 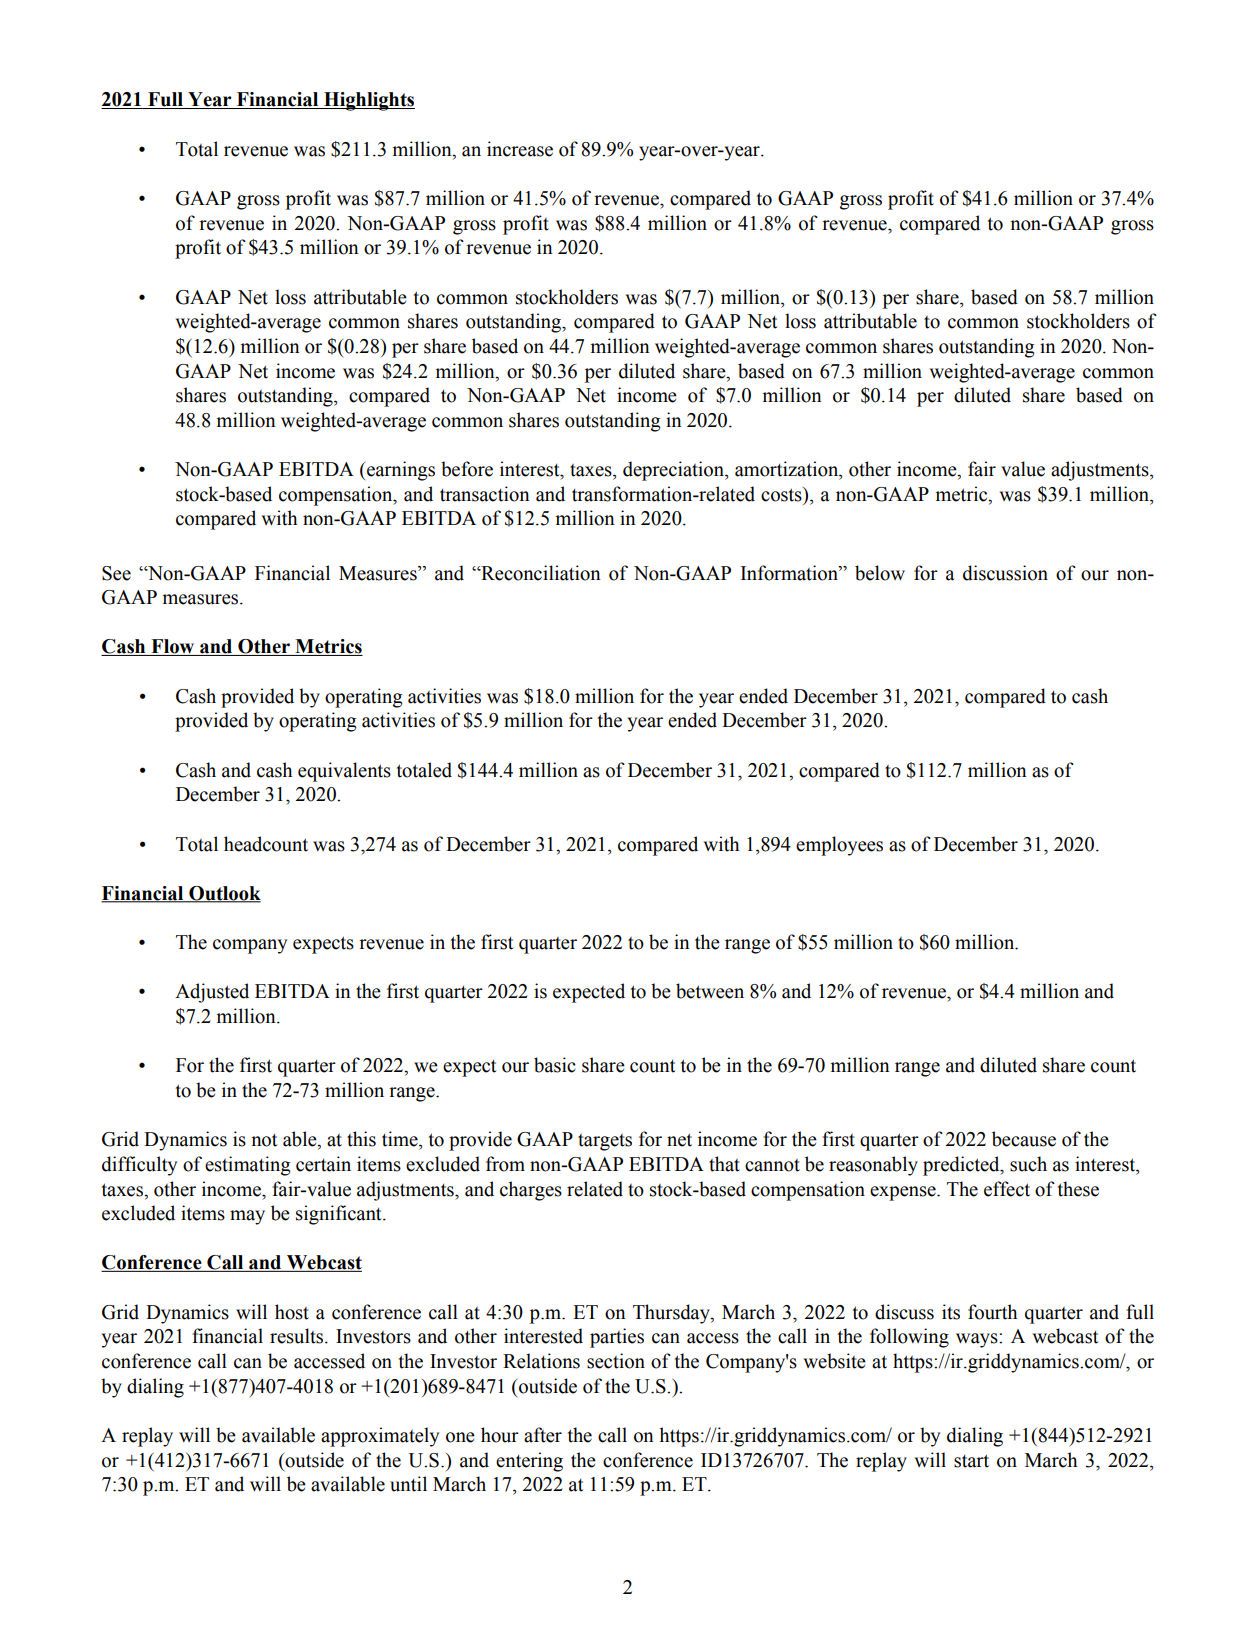 I want to click on because, so click(x=1024, y=1139).
